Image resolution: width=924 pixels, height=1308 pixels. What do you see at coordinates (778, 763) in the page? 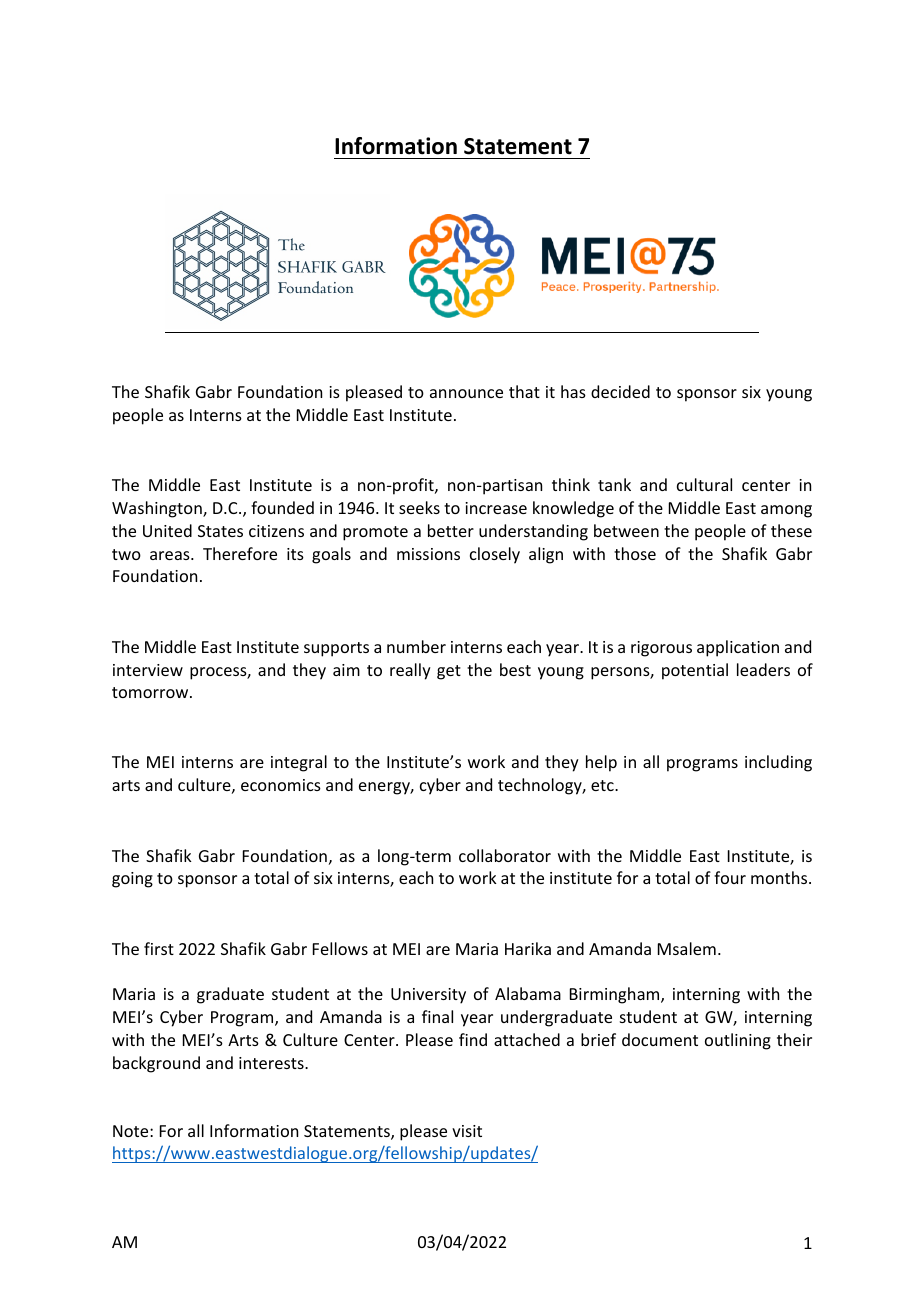
I see `including` at bounding box center [778, 763].
